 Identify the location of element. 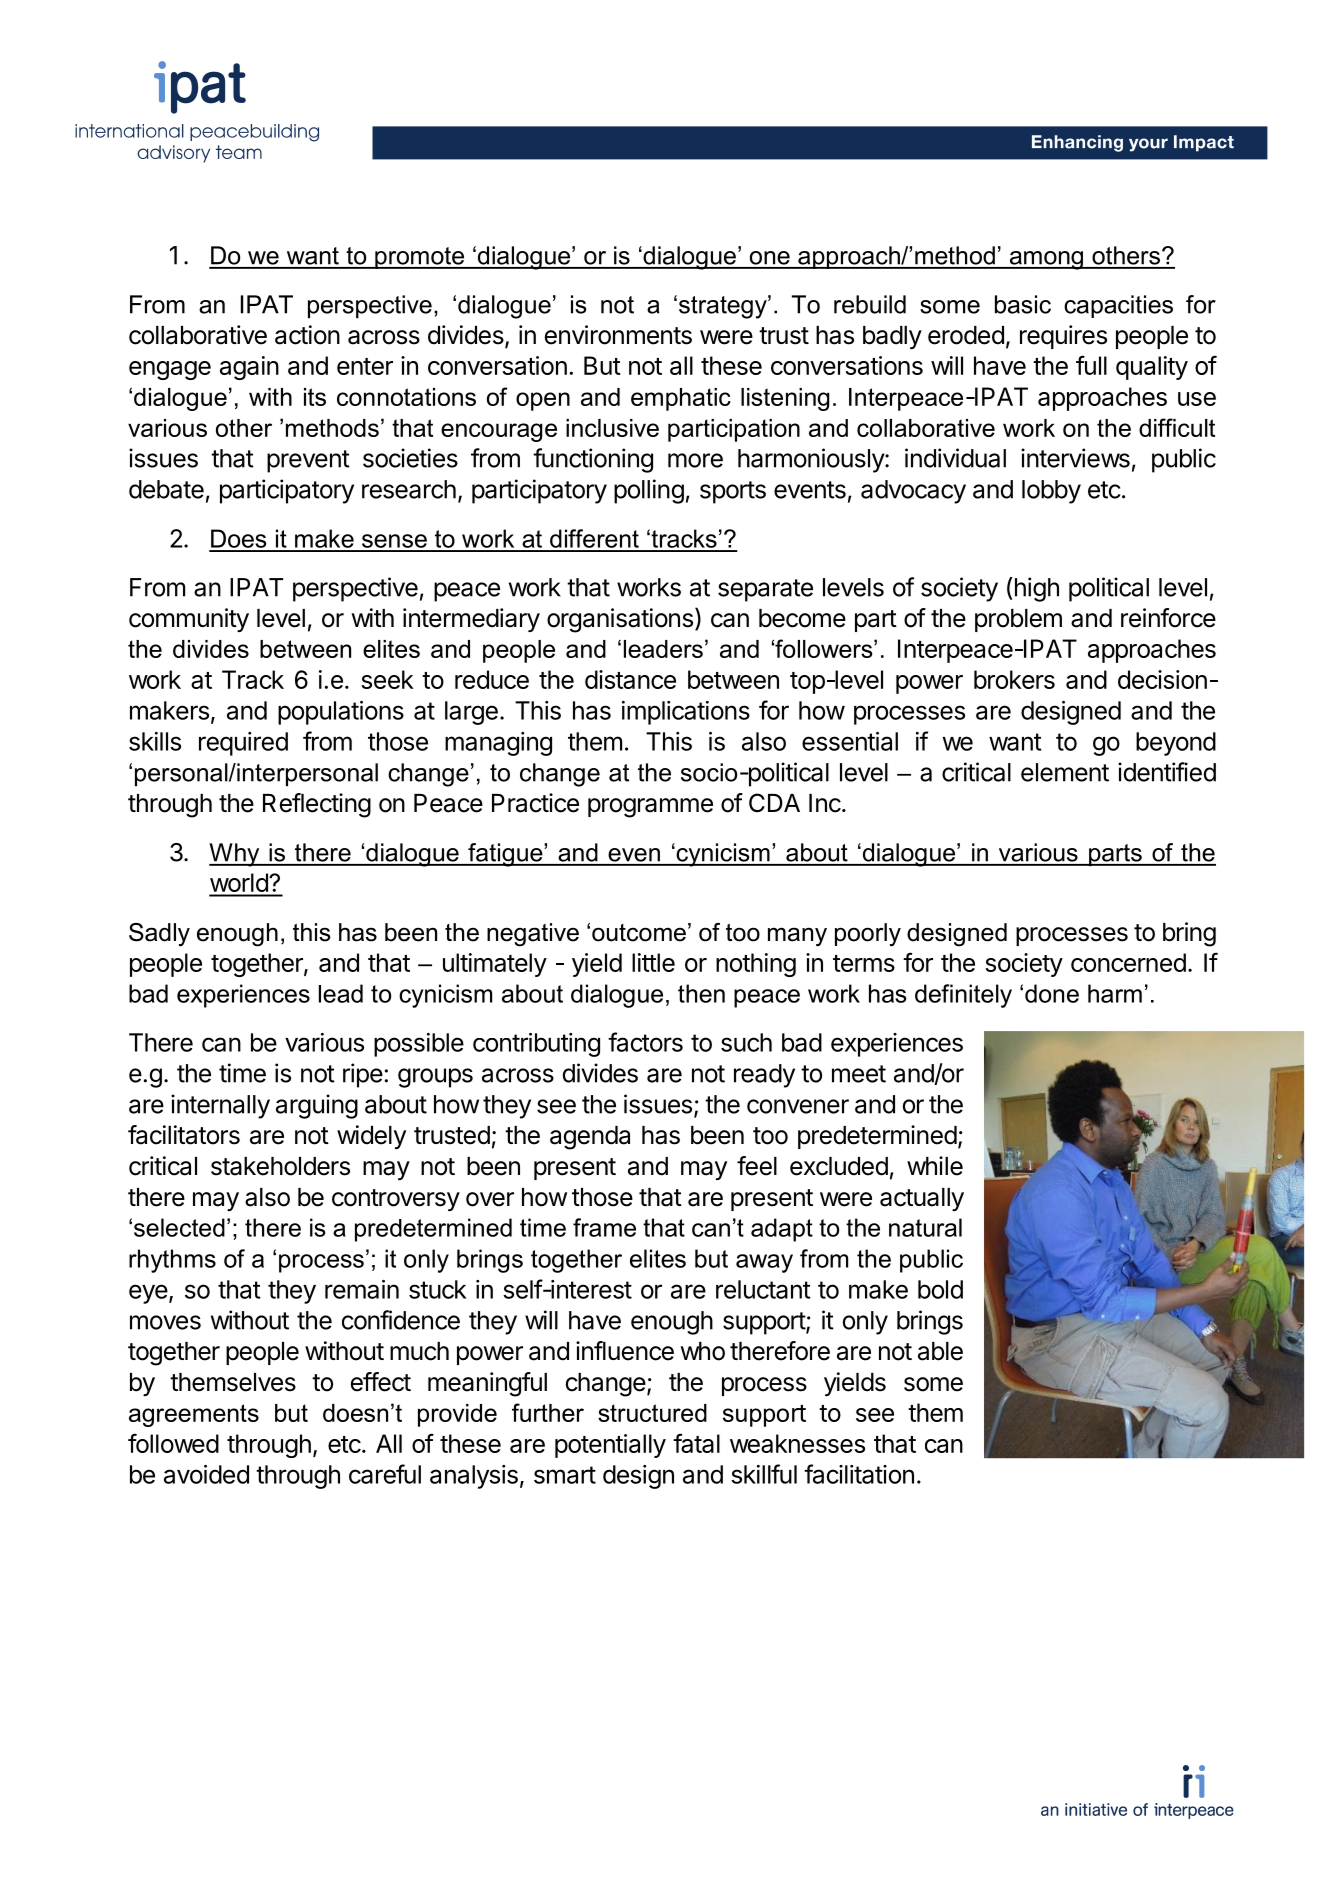
(1065, 772).
